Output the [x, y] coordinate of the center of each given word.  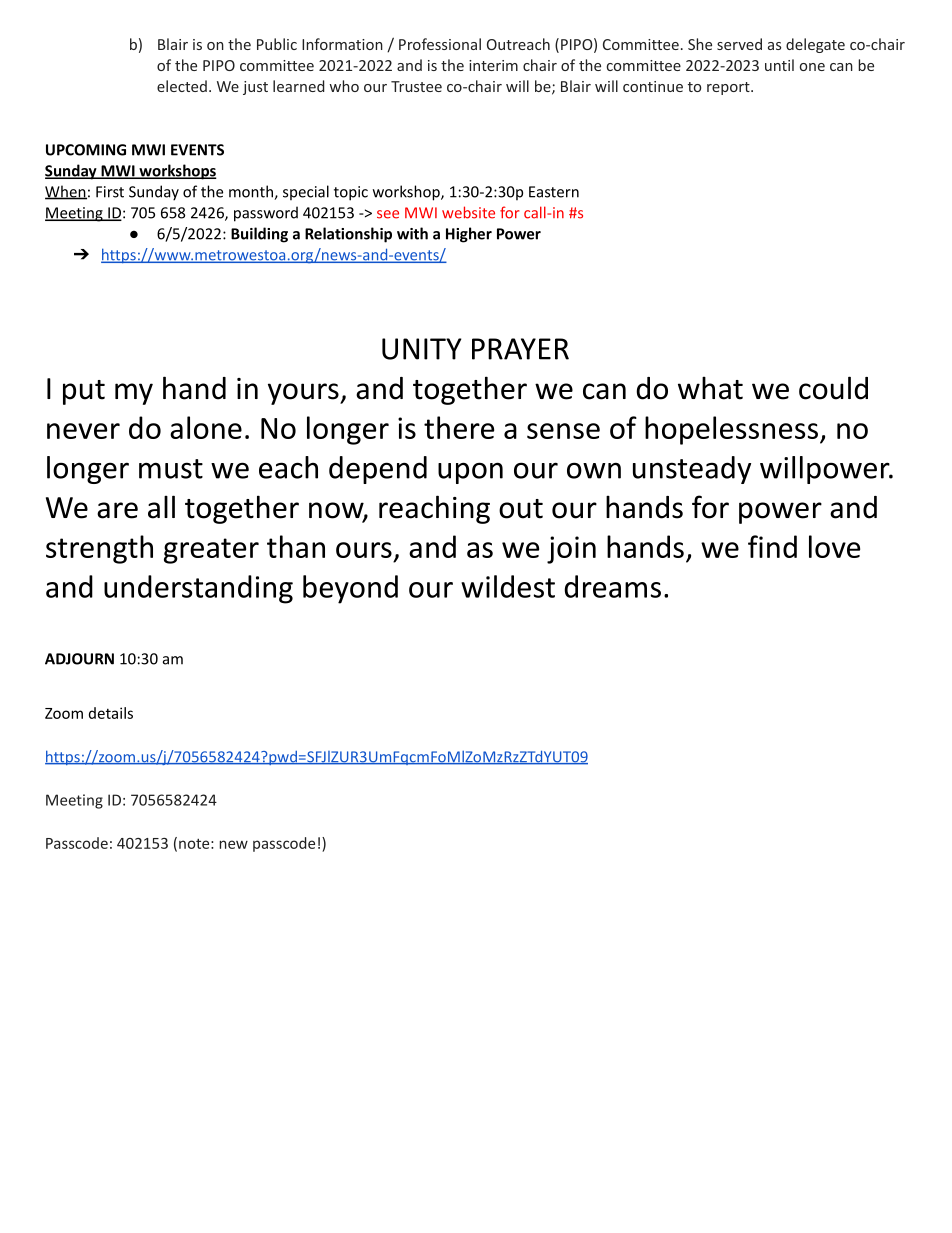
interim [493, 65]
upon [470, 473]
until [779, 65]
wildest [508, 586]
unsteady [692, 470]
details [111, 713]
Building [259, 235]
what [710, 388]
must [171, 469]
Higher [469, 235]
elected [182, 86]
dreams [612, 586]
